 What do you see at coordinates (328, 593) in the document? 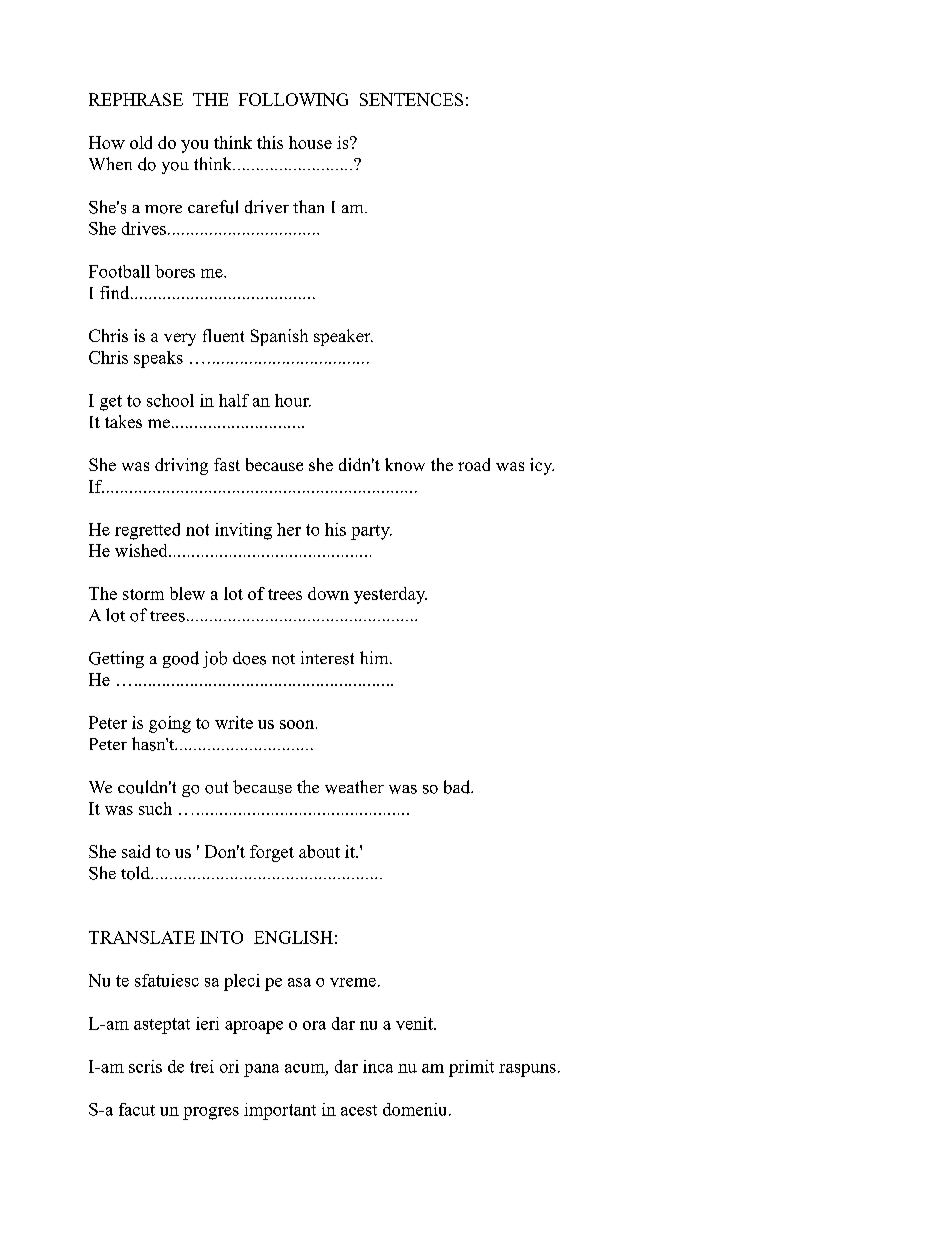
I see `down` at bounding box center [328, 593].
